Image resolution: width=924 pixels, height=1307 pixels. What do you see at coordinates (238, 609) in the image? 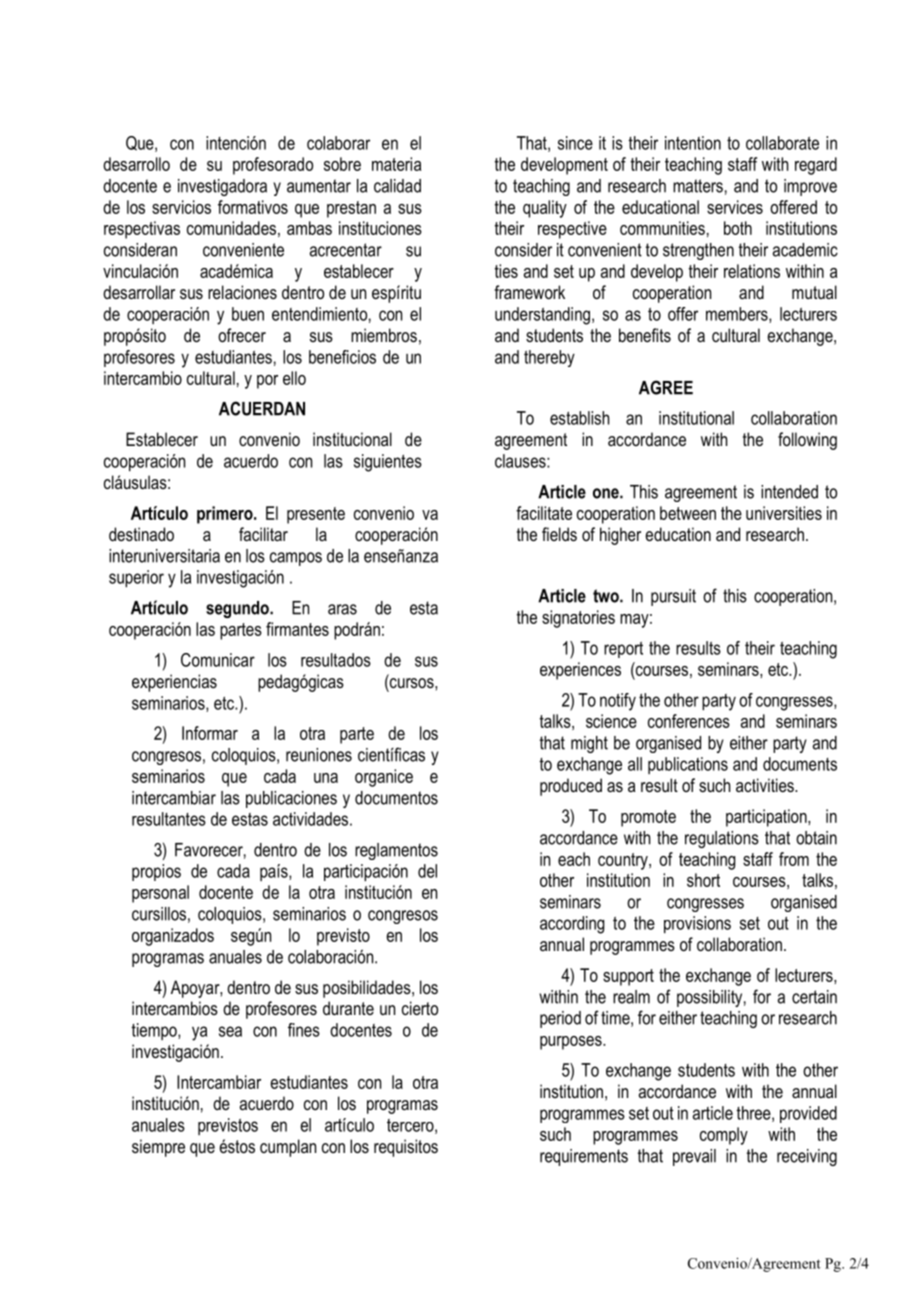
I see `segundo` at bounding box center [238, 609].
